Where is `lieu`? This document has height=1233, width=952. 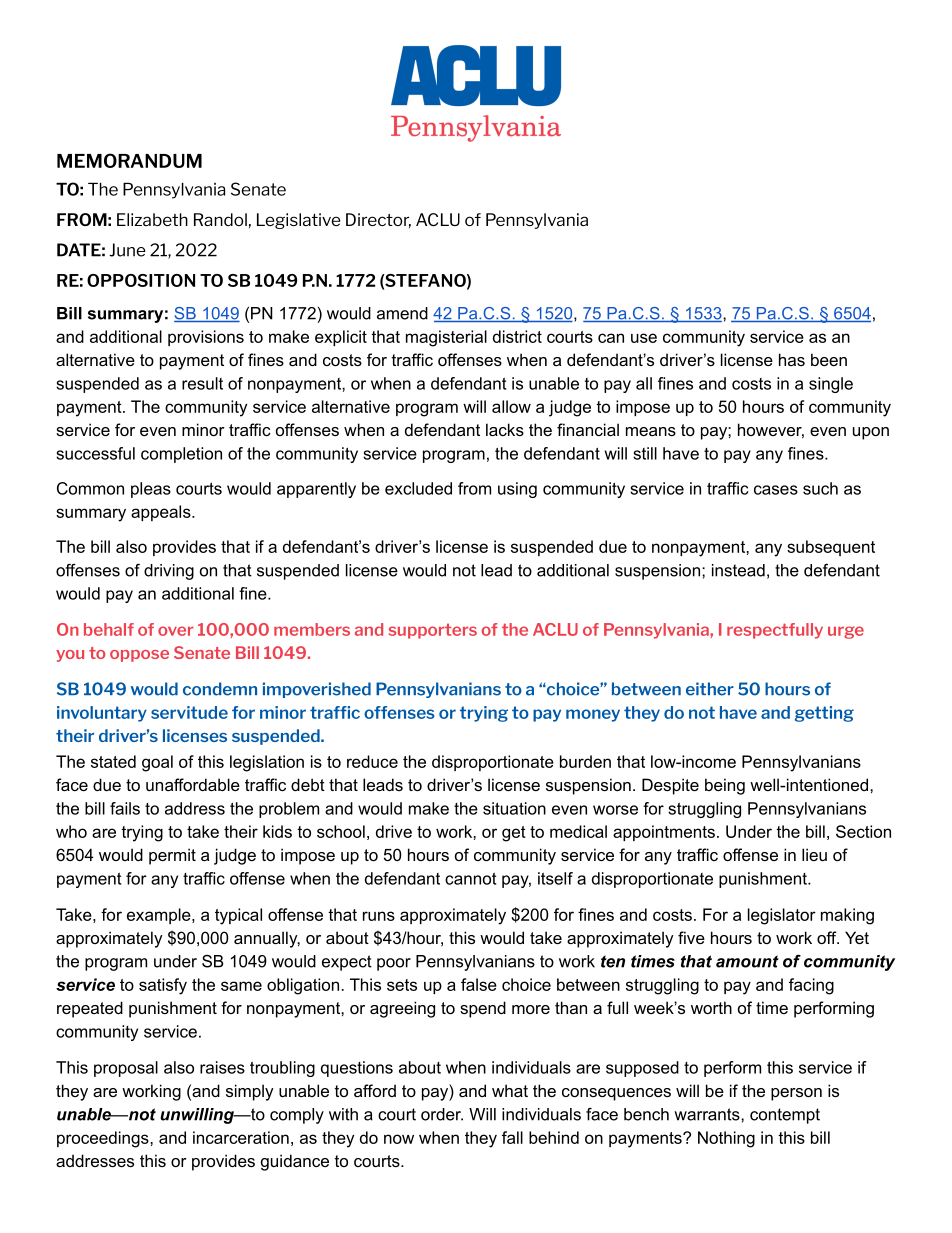
lieu is located at coordinates (814, 854).
